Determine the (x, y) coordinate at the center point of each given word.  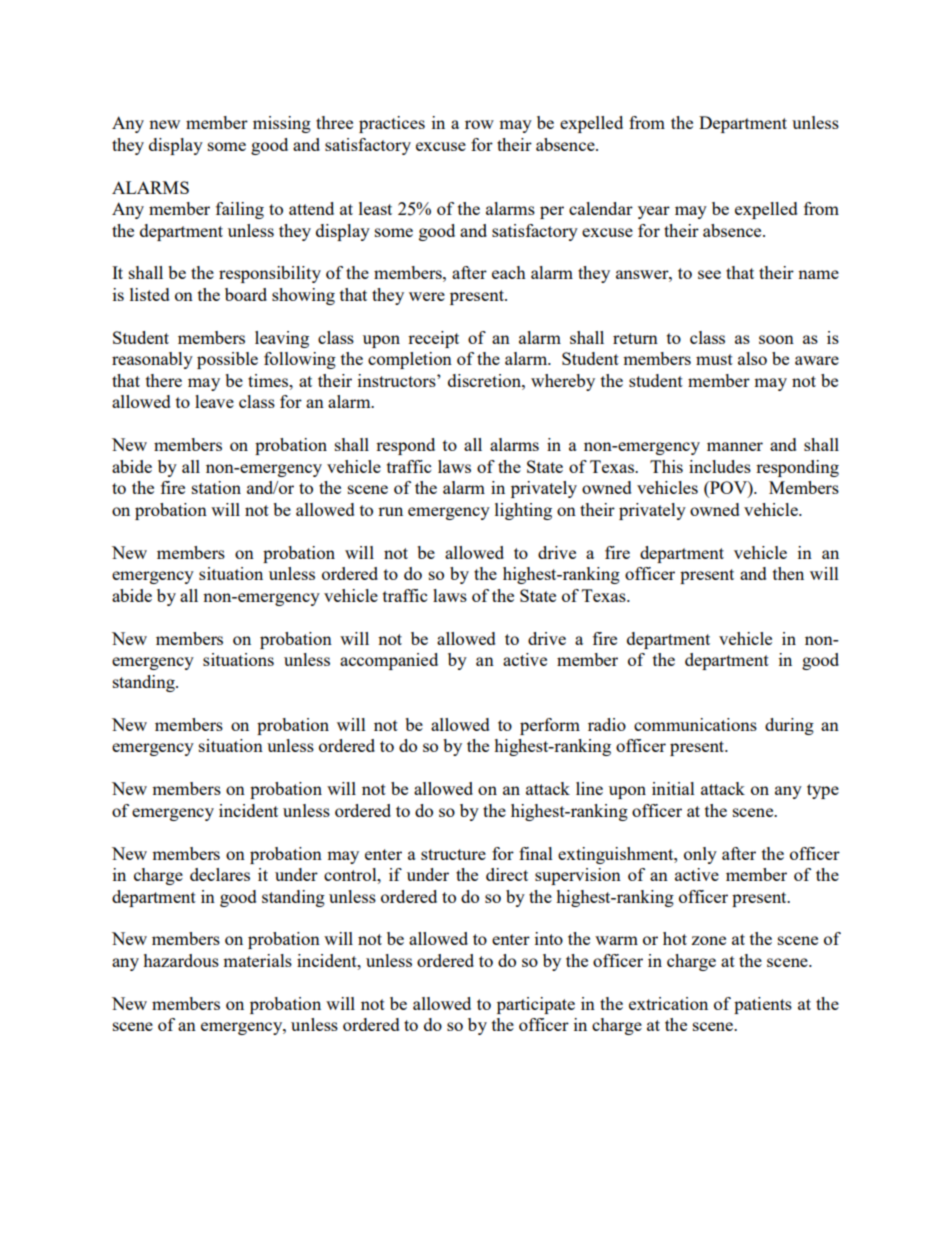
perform (550, 726)
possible (227, 360)
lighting (523, 511)
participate (536, 1005)
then (788, 573)
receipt (433, 339)
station (216, 487)
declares (220, 874)
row (479, 124)
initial (673, 788)
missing (282, 124)
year (654, 212)
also (752, 358)
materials (257, 960)
